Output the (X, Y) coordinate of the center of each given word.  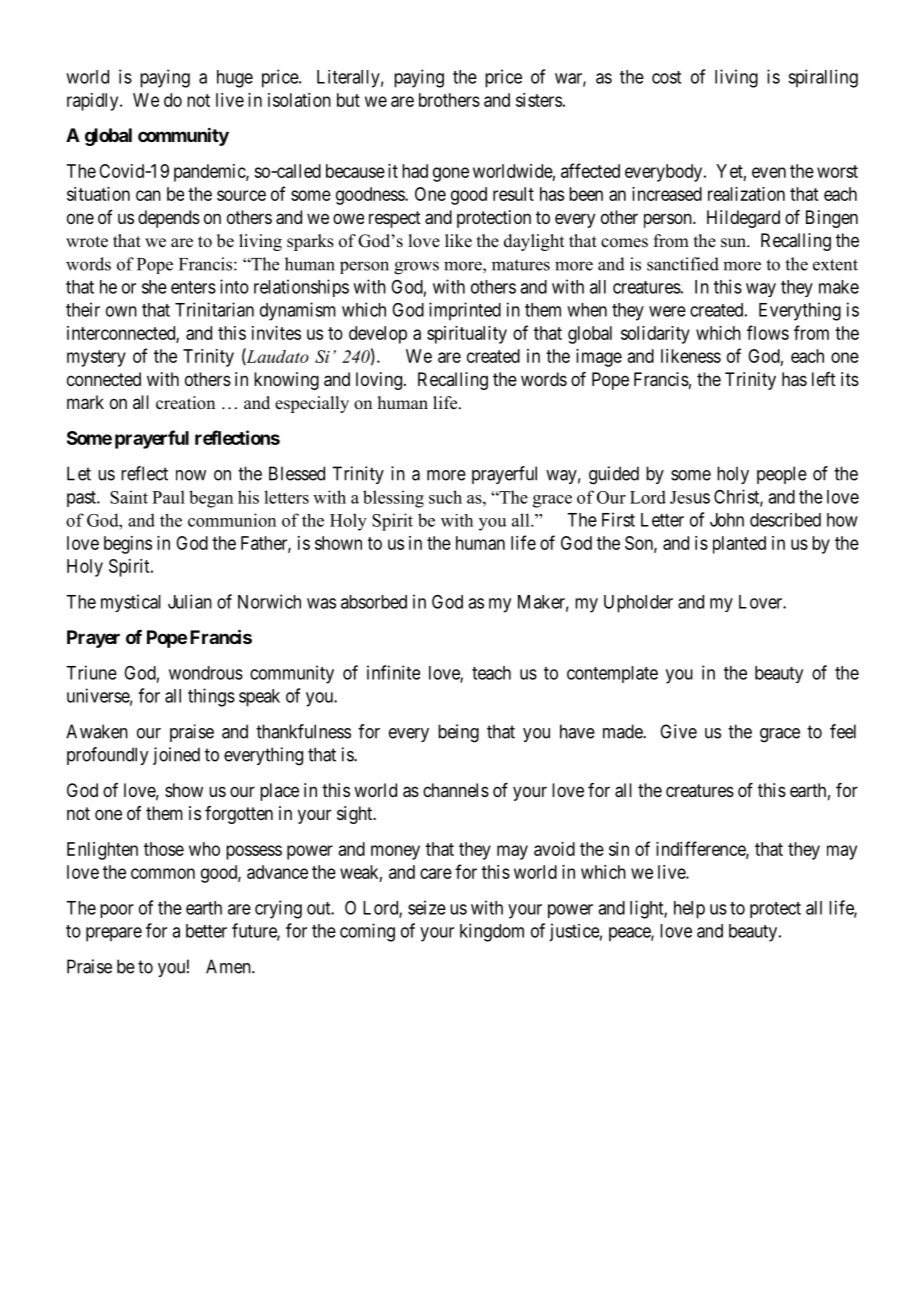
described (785, 520)
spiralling (823, 78)
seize (427, 907)
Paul (168, 497)
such (445, 497)
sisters (539, 100)
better (206, 931)
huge (235, 79)
